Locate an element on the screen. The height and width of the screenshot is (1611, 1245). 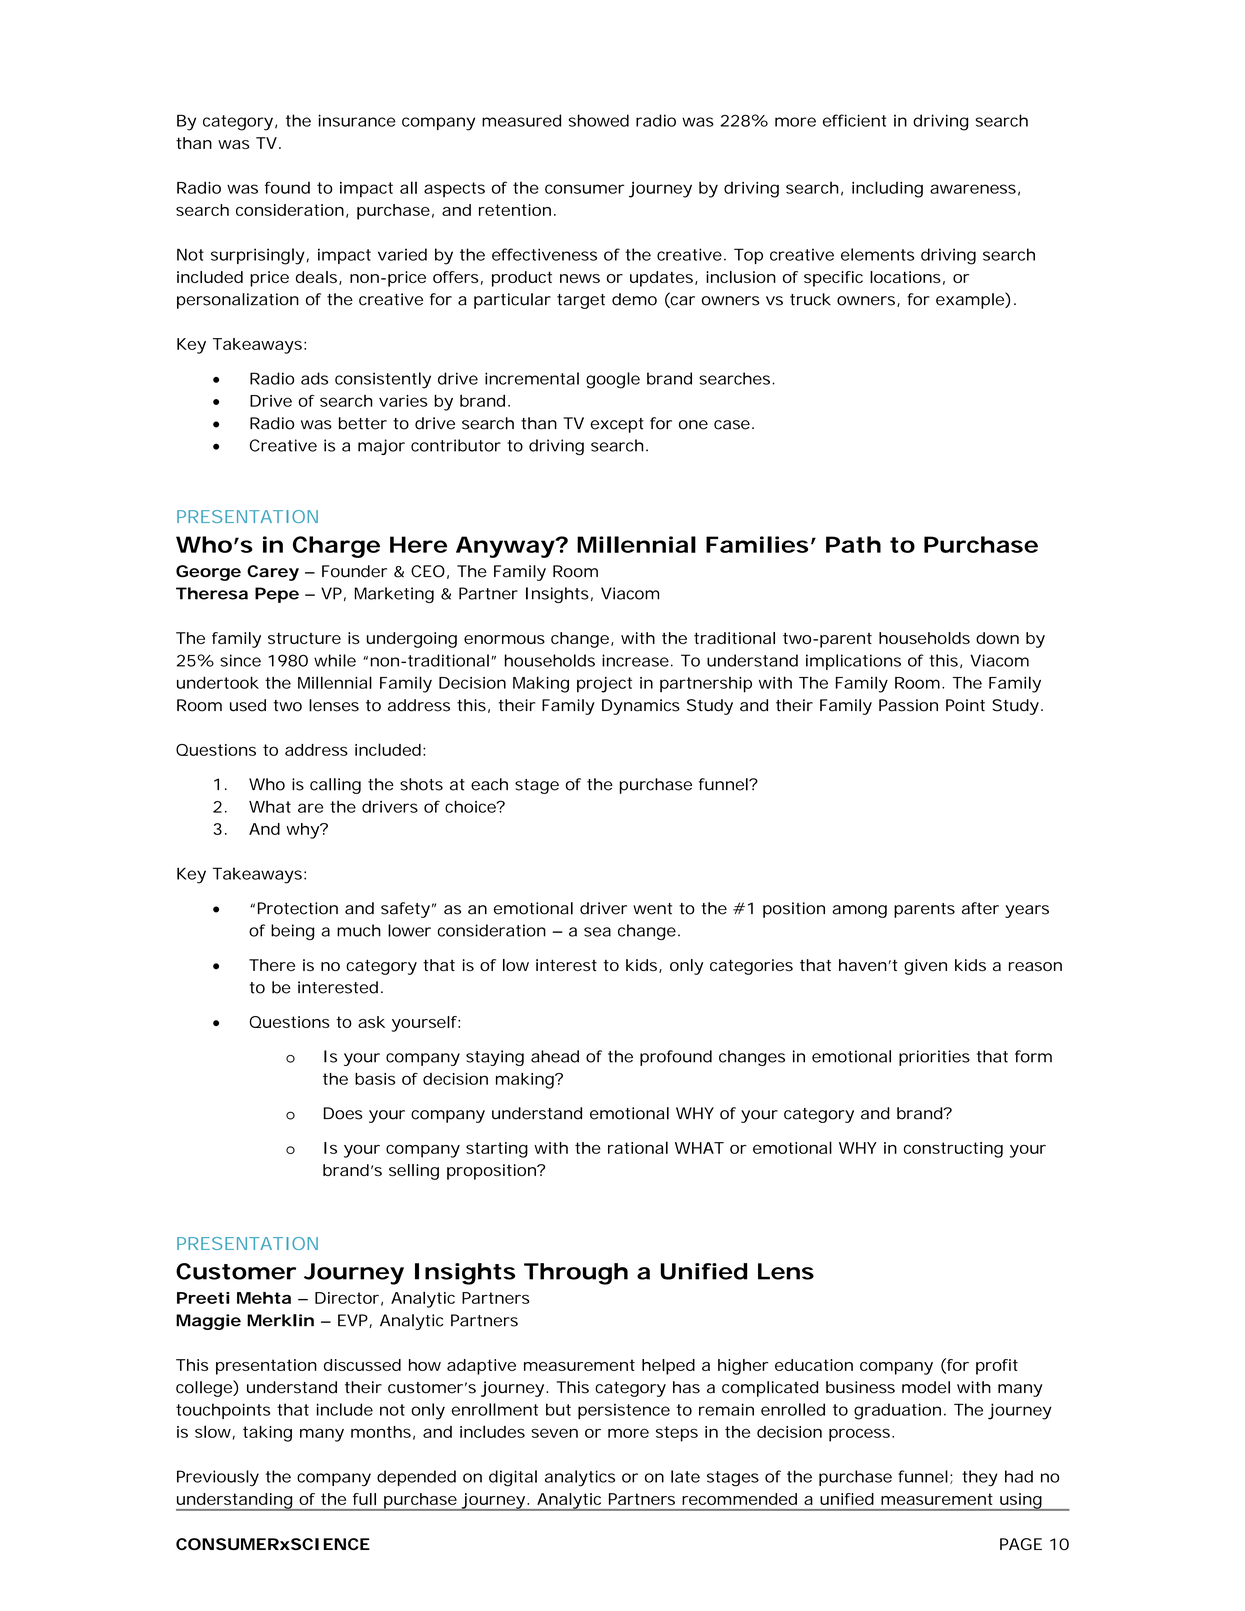
awareness is located at coordinates (973, 189).
